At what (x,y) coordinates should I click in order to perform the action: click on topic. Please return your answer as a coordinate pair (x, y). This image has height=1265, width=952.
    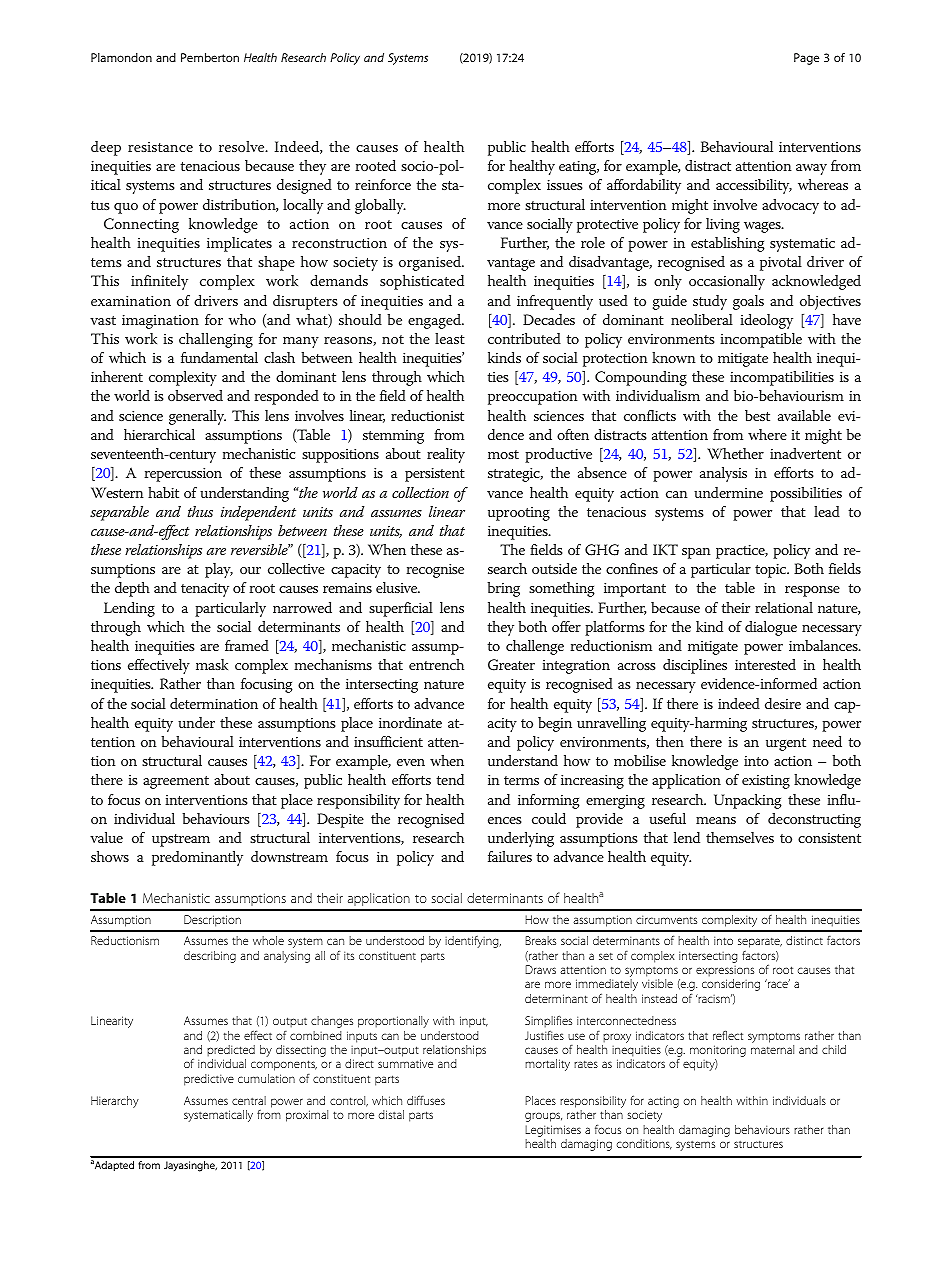
    Looking at the image, I should click on (772, 571).
